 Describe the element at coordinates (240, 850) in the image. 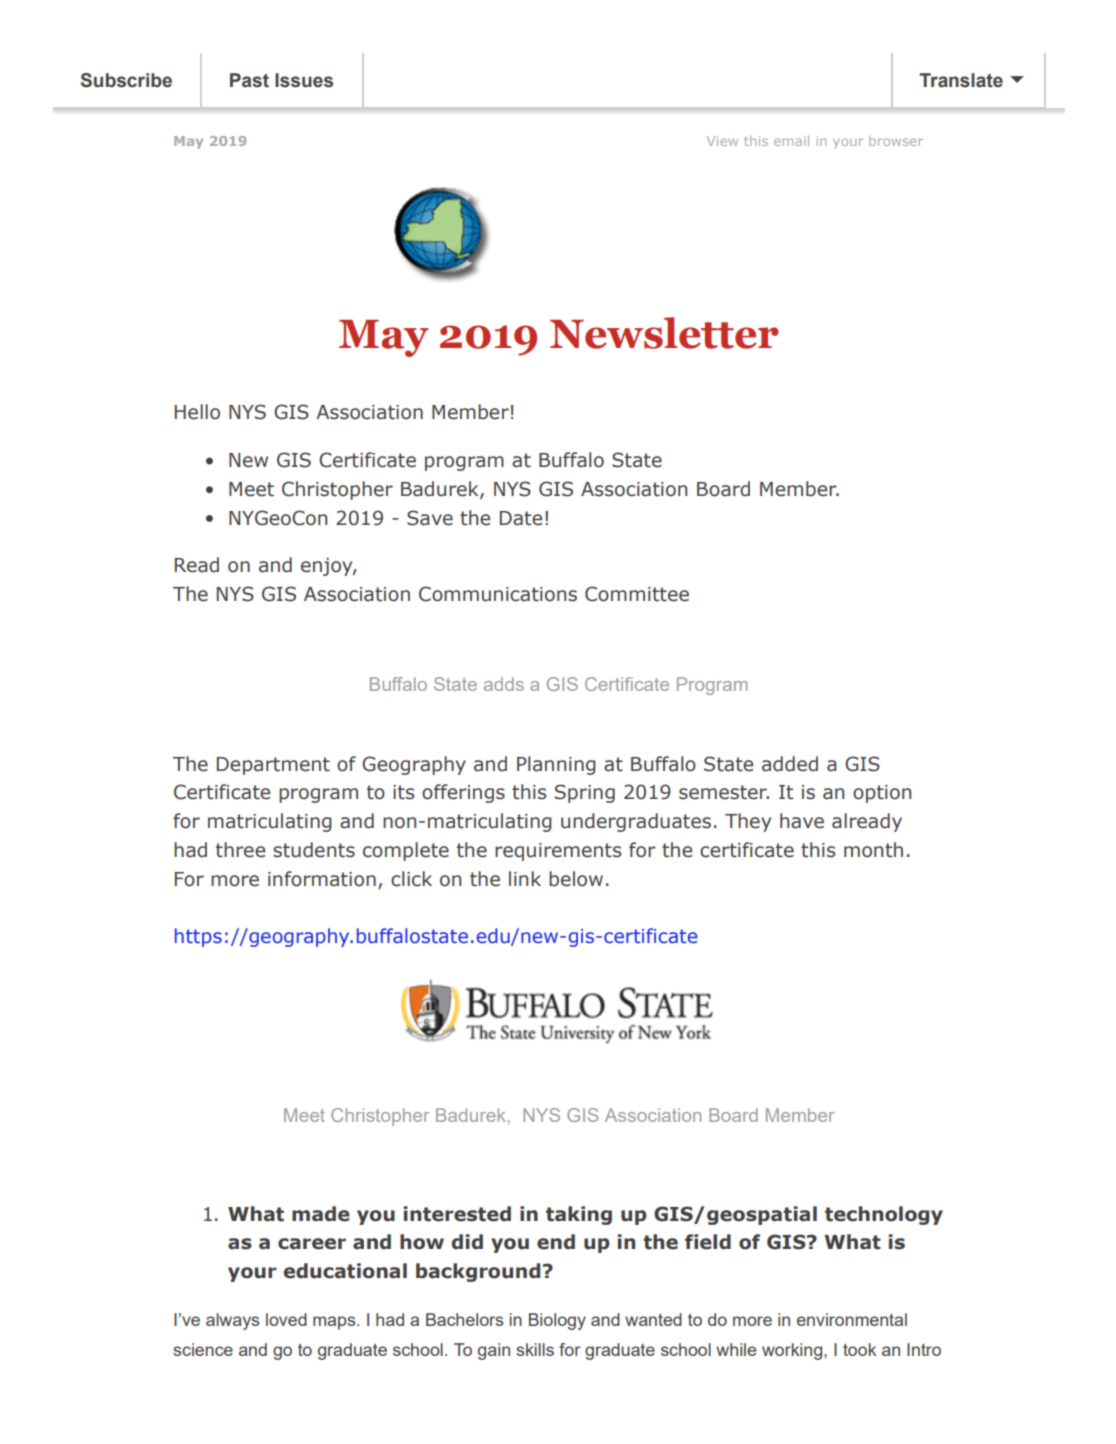

I see `three` at that location.
